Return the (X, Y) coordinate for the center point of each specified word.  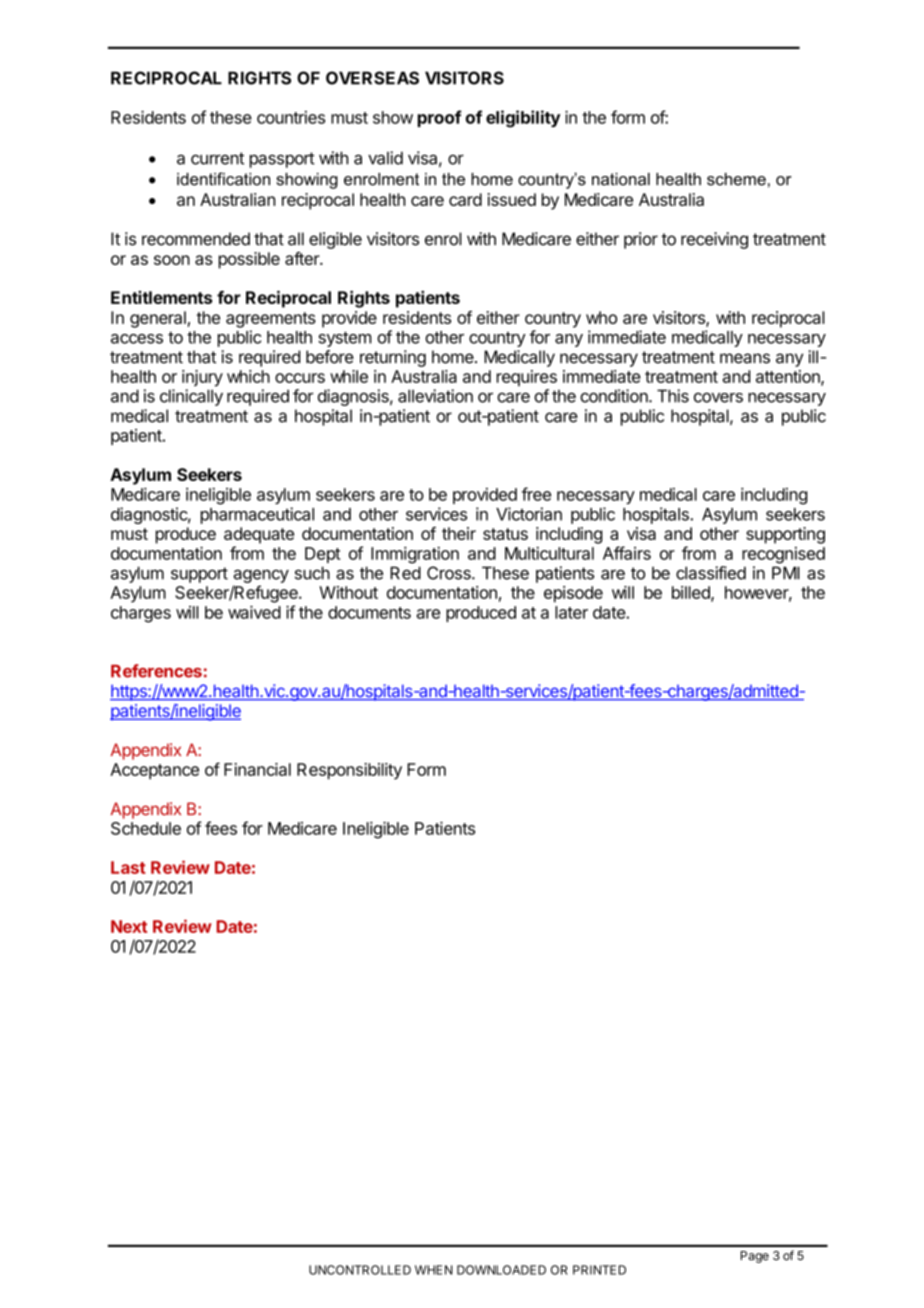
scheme (736, 179)
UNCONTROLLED (360, 1270)
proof (440, 118)
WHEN (433, 1270)
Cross (450, 573)
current (217, 158)
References (156, 671)
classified (711, 573)
